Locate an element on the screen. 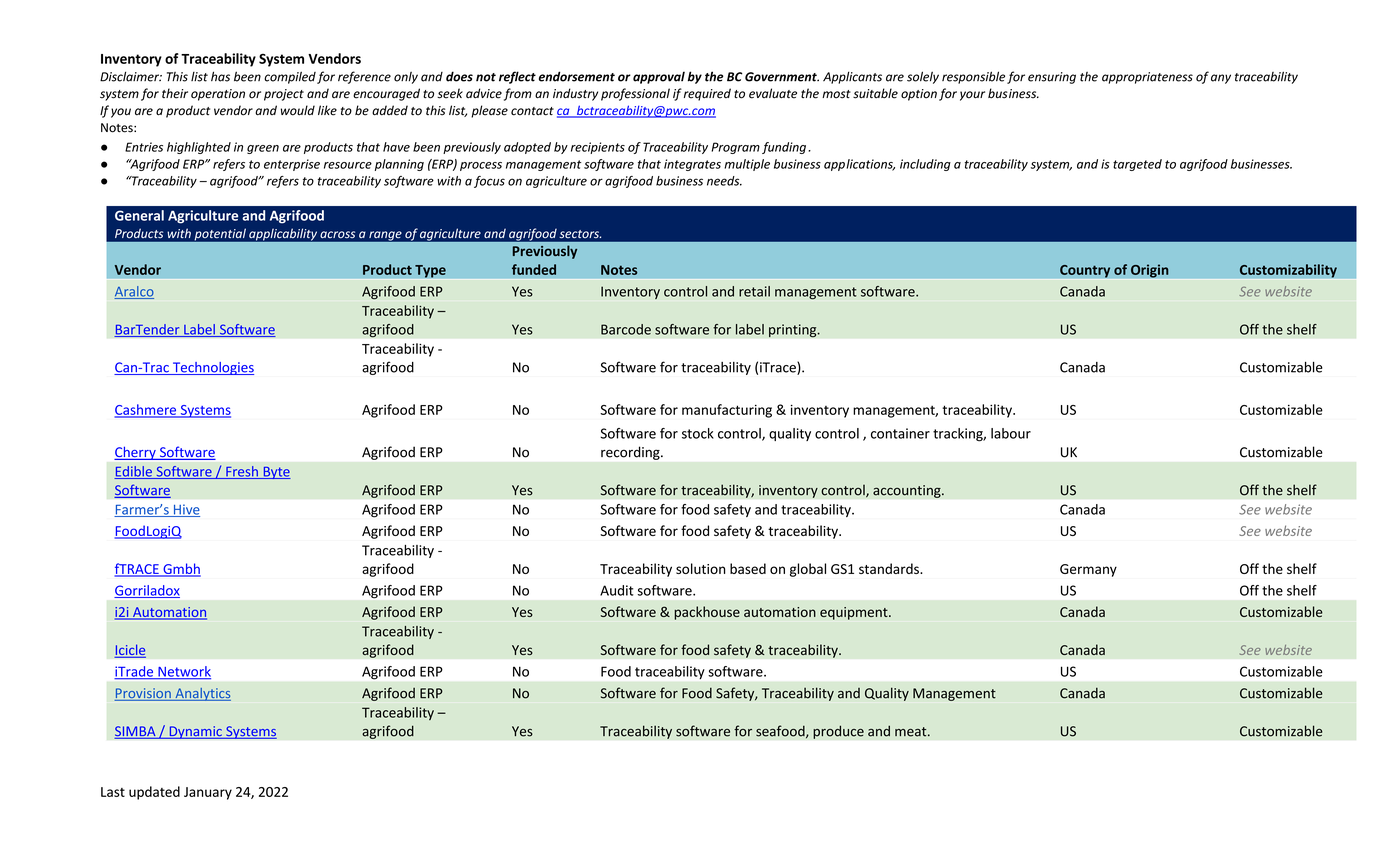  Gmbh is located at coordinates (181, 570).
